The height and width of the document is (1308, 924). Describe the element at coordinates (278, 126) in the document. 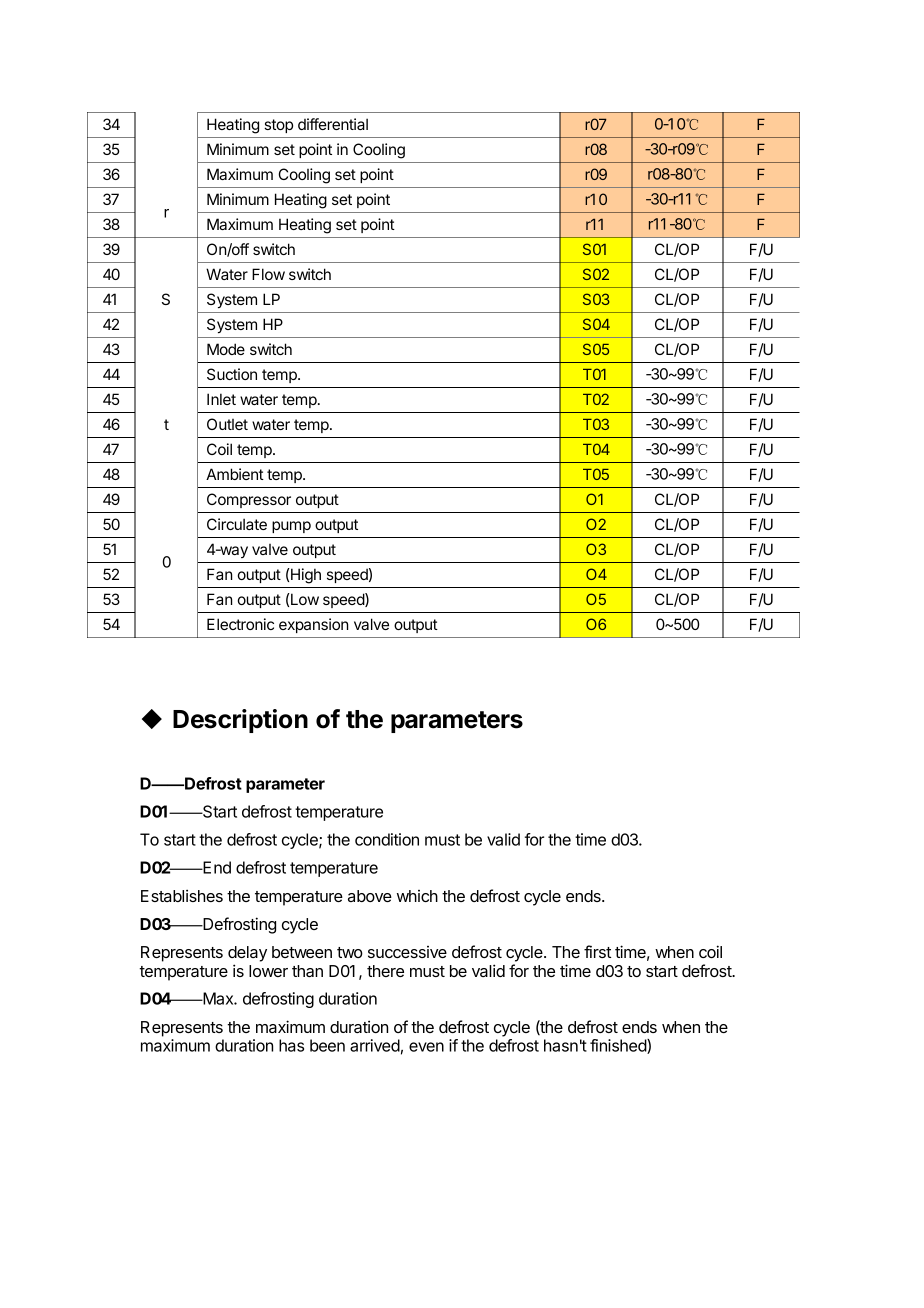

I see `stop` at that location.
